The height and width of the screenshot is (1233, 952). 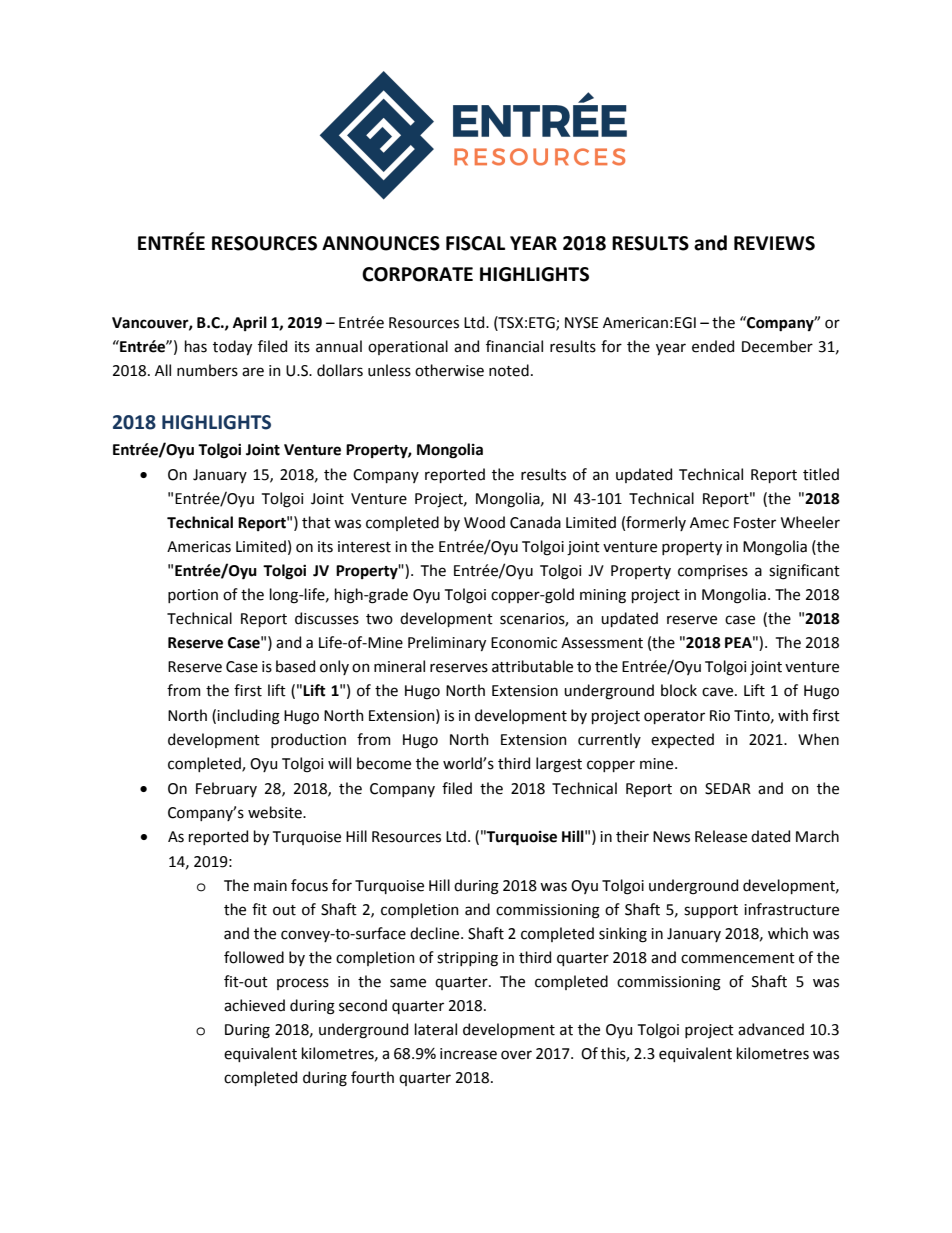 What do you see at coordinates (468, 1054) in the screenshot?
I see `increase` at bounding box center [468, 1054].
